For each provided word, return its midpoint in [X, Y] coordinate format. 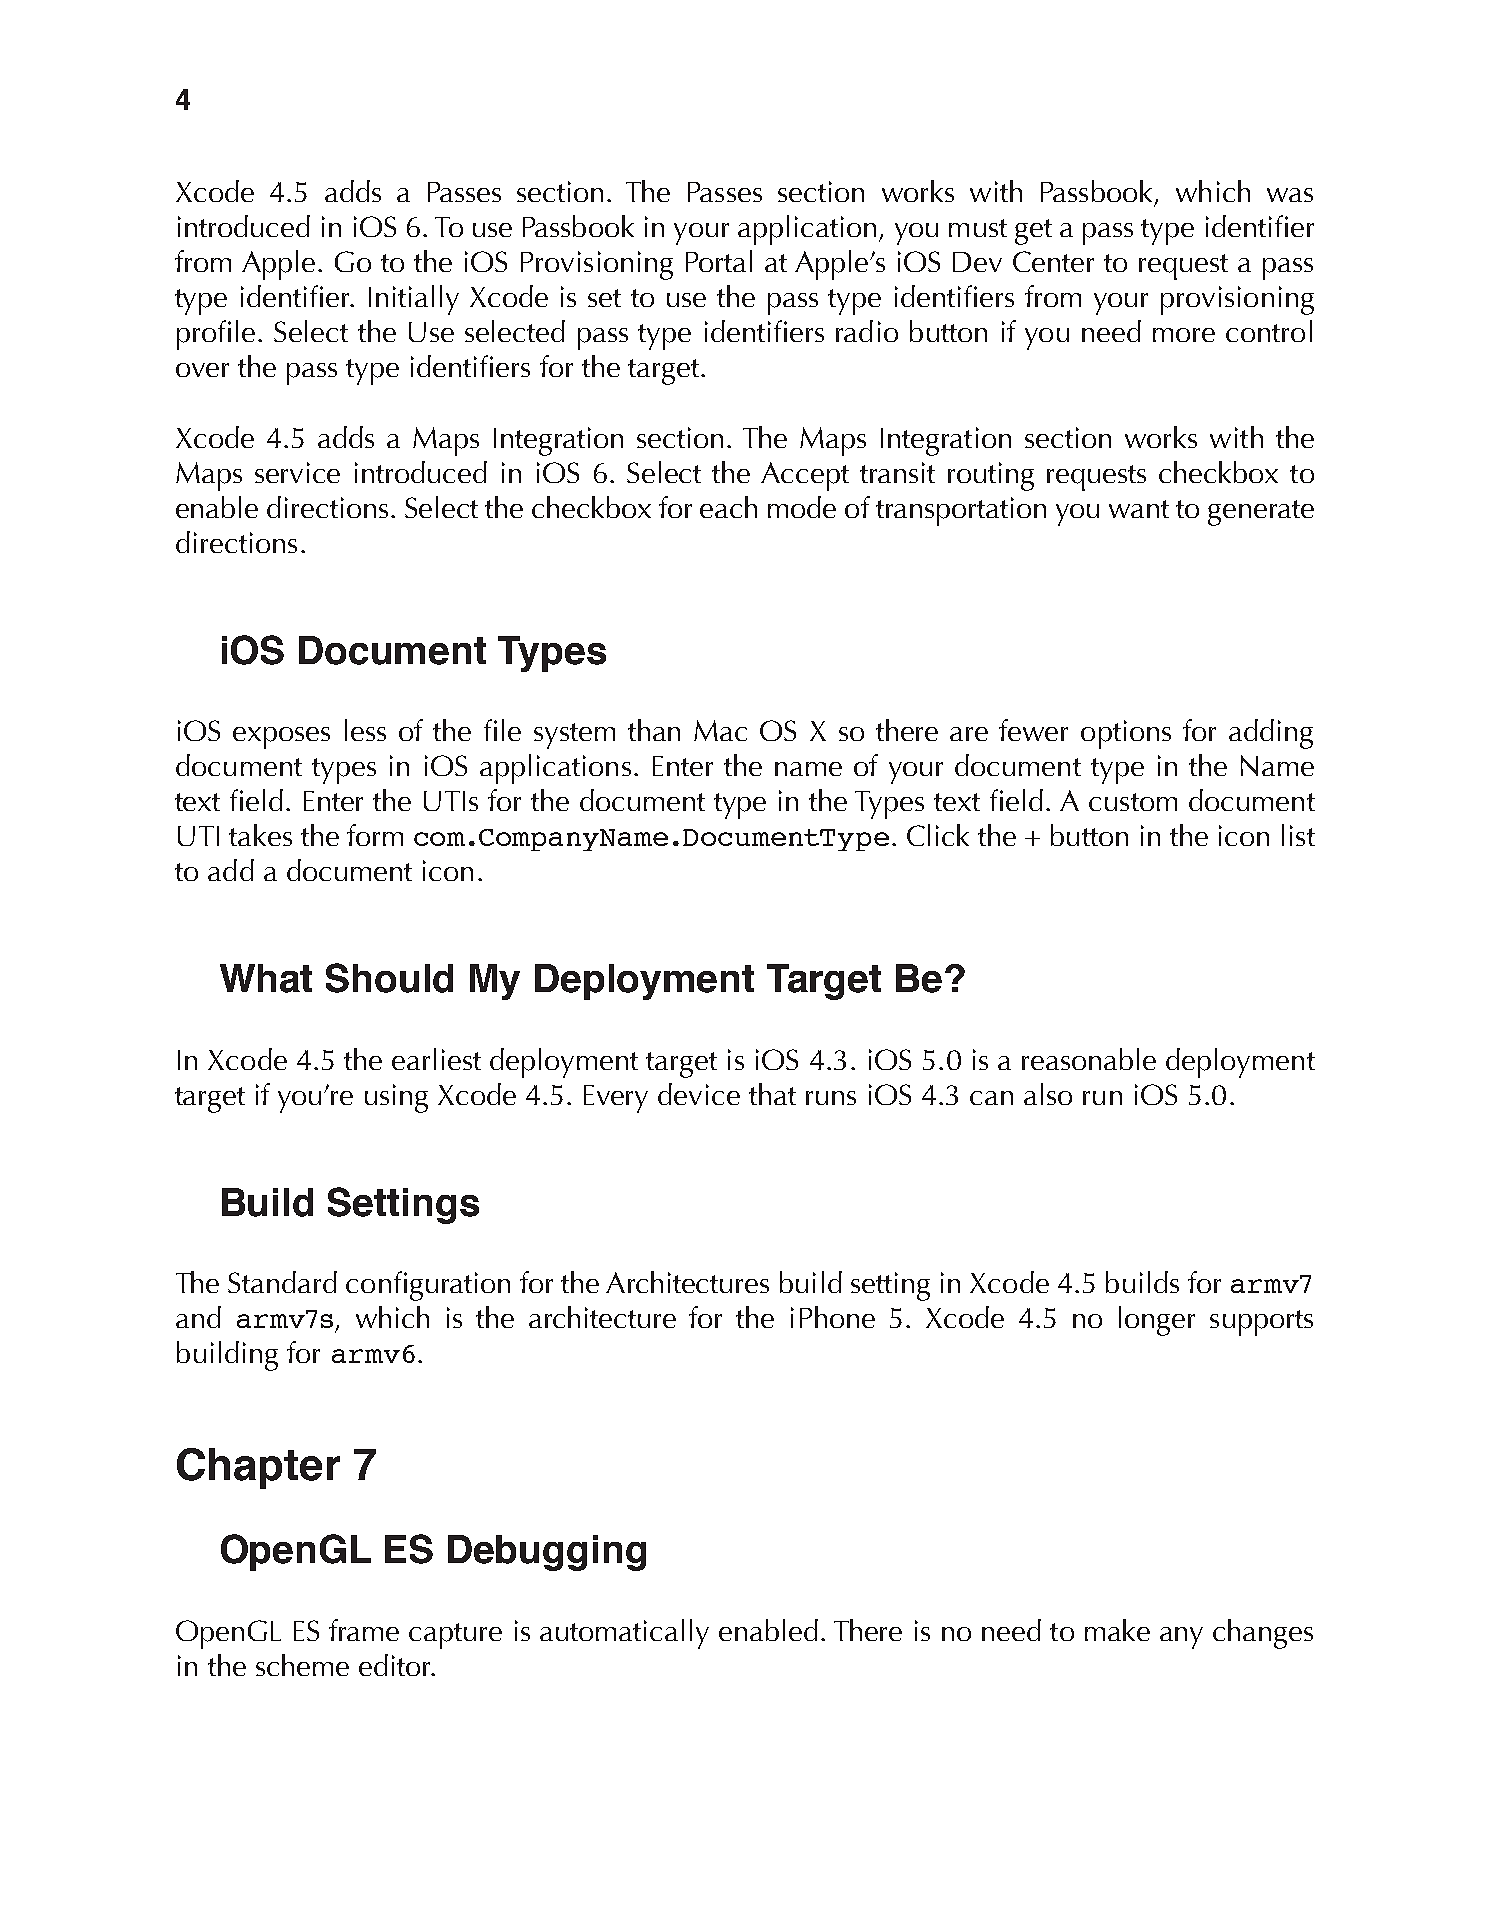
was [1290, 195]
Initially [414, 300]
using [396, 1098]
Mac [720, 730]
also [1048, 1094]
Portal [719, 261]
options [1126, 734]
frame [364, 1630]
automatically [624, 1634]
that [772, 1094]
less [365, 730]
